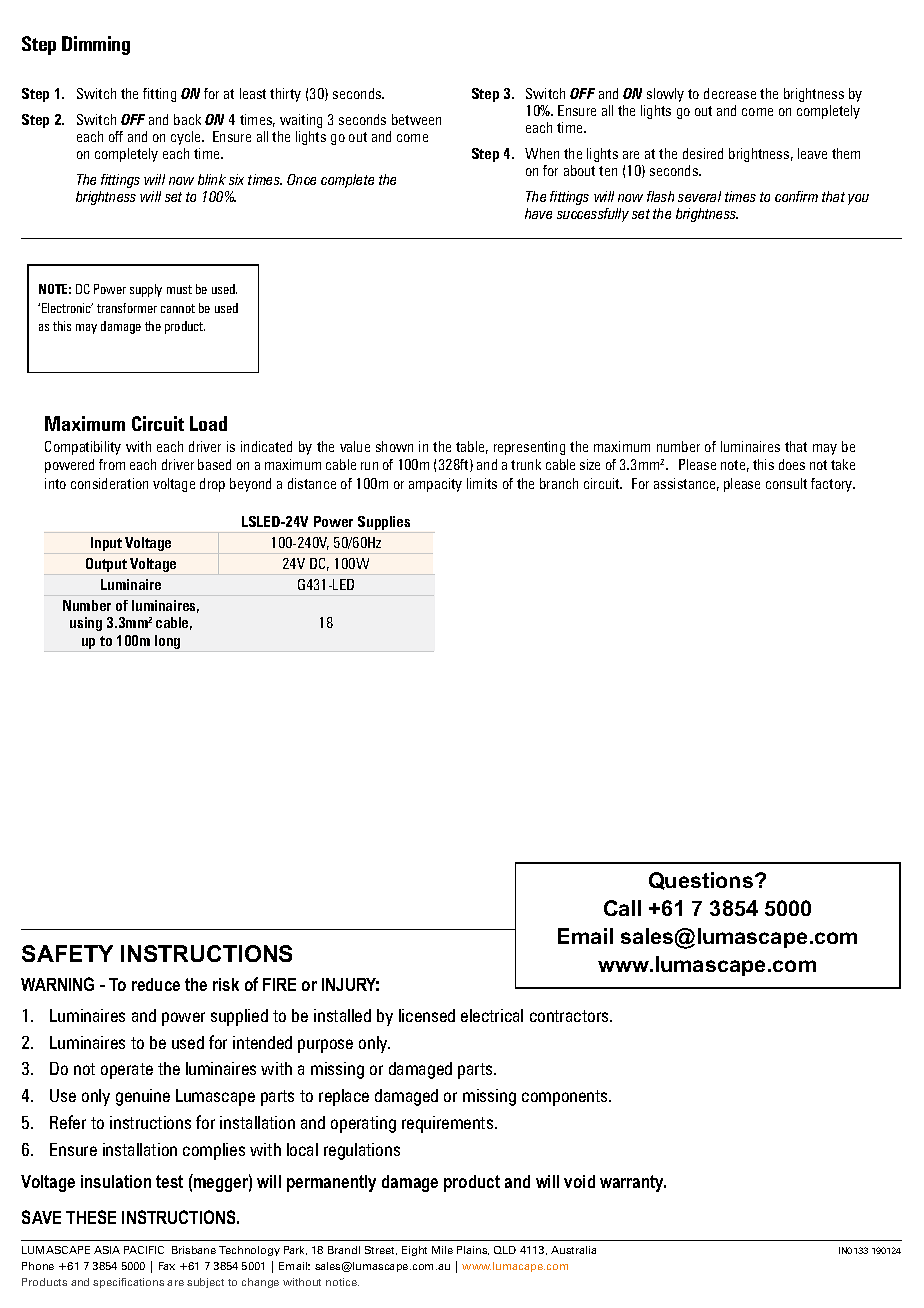 The width and height of the screenshot is (924, 1308). What do you see at coordinates (482, 483) in the screenshot?
I see `limits` at bounding box center [482, 483].
